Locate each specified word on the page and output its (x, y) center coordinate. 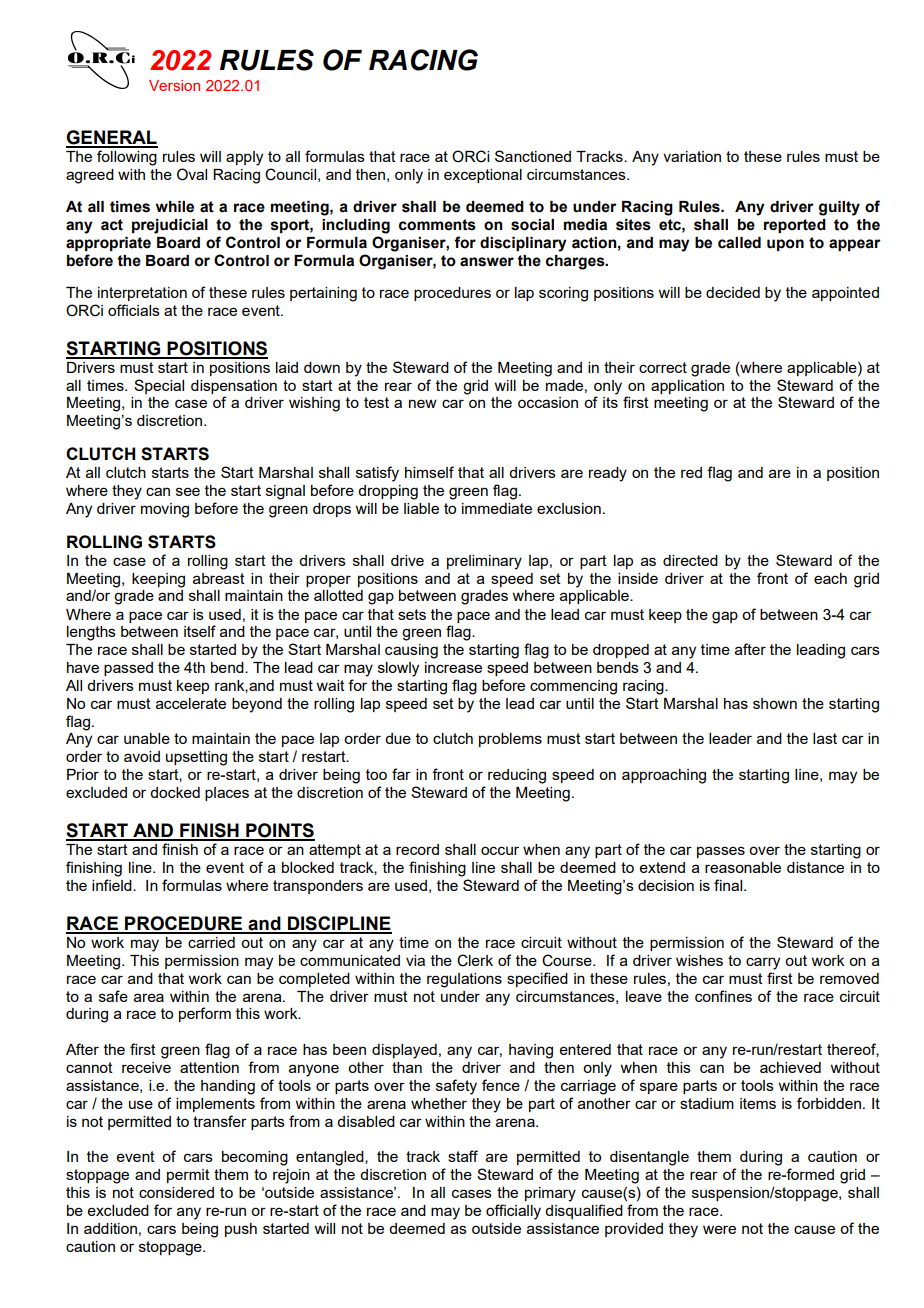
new (423, 403)
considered (176, 1192)
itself (200, 631)
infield (113, 885)
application (687, 387)
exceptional (483, 176)
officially (513, 1212)
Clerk (475, 960)
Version (174, 85)
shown (775, 703)
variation (692, 156)
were (719, 1229)
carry (763, 963)
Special (159, 386)
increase (453, 667)
